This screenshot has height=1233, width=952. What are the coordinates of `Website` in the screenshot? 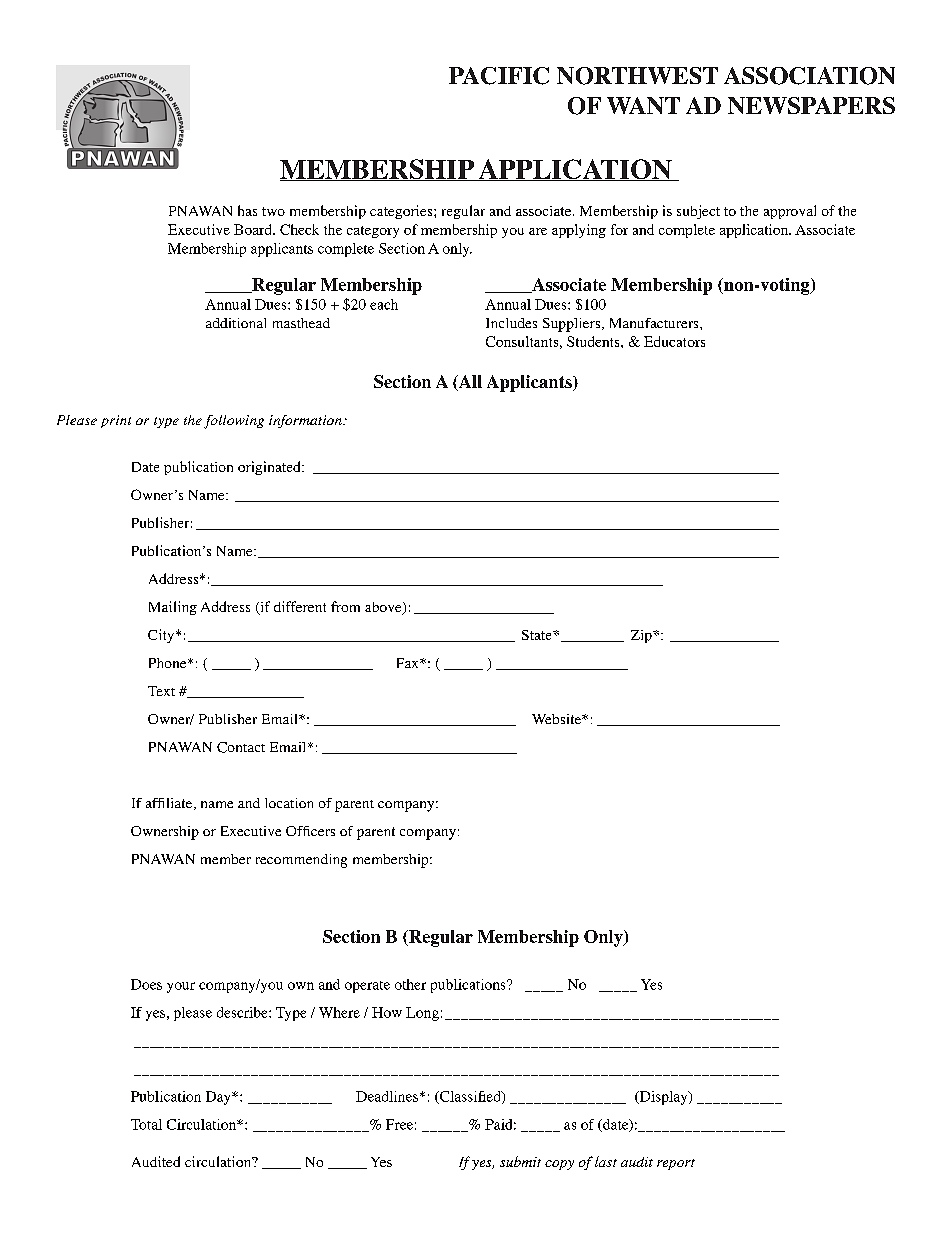 It's located at (557, 719).
